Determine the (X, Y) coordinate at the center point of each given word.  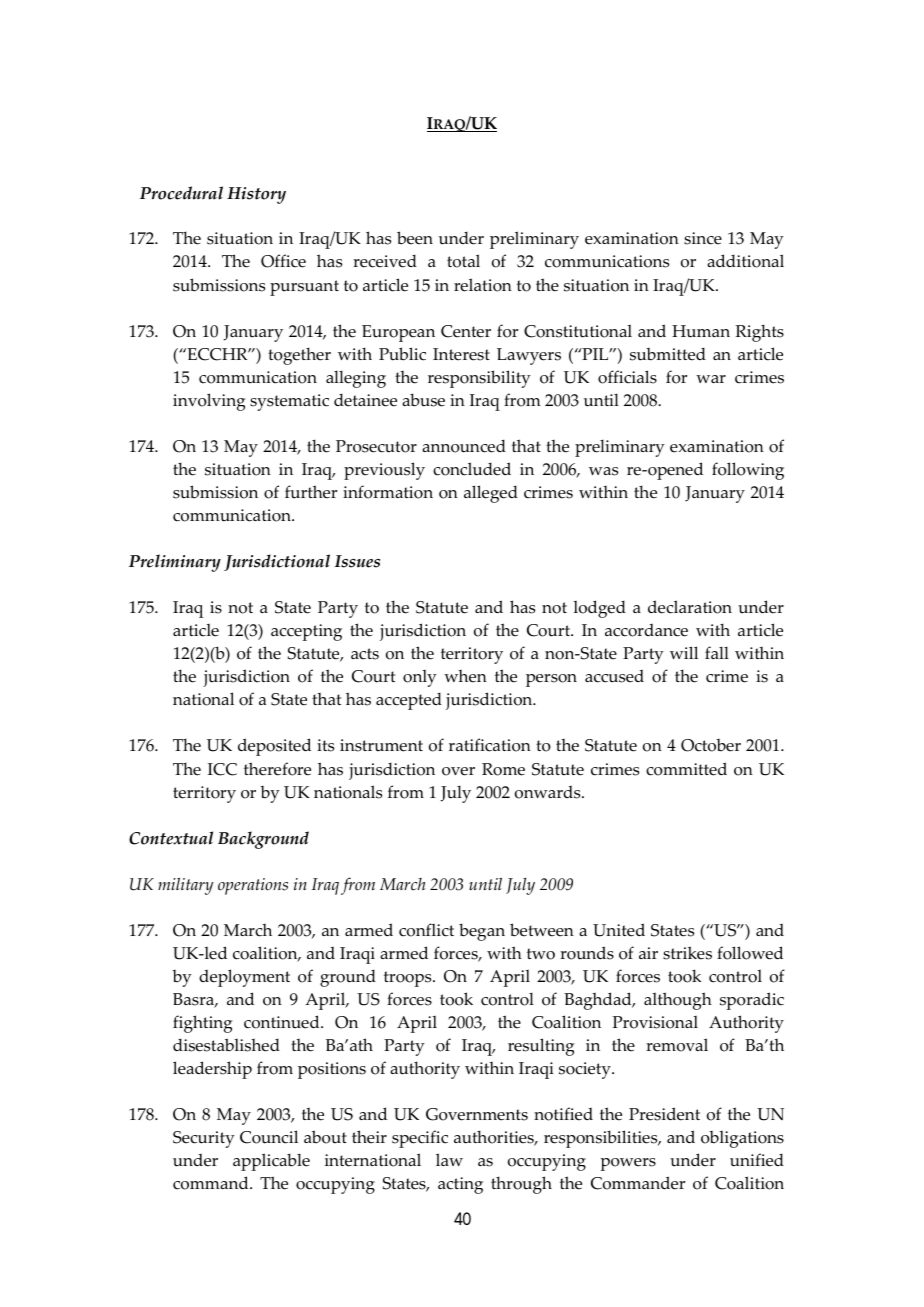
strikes (687, 953)
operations (253, 886)
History (256, 195)
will (684, 652)
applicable (271, 1162)
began (482, 932)
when (465, 676)
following (748, 471)
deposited (274, 747)
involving (209, 402)
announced (464, 446)
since (703, 238)
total (463, 261)
